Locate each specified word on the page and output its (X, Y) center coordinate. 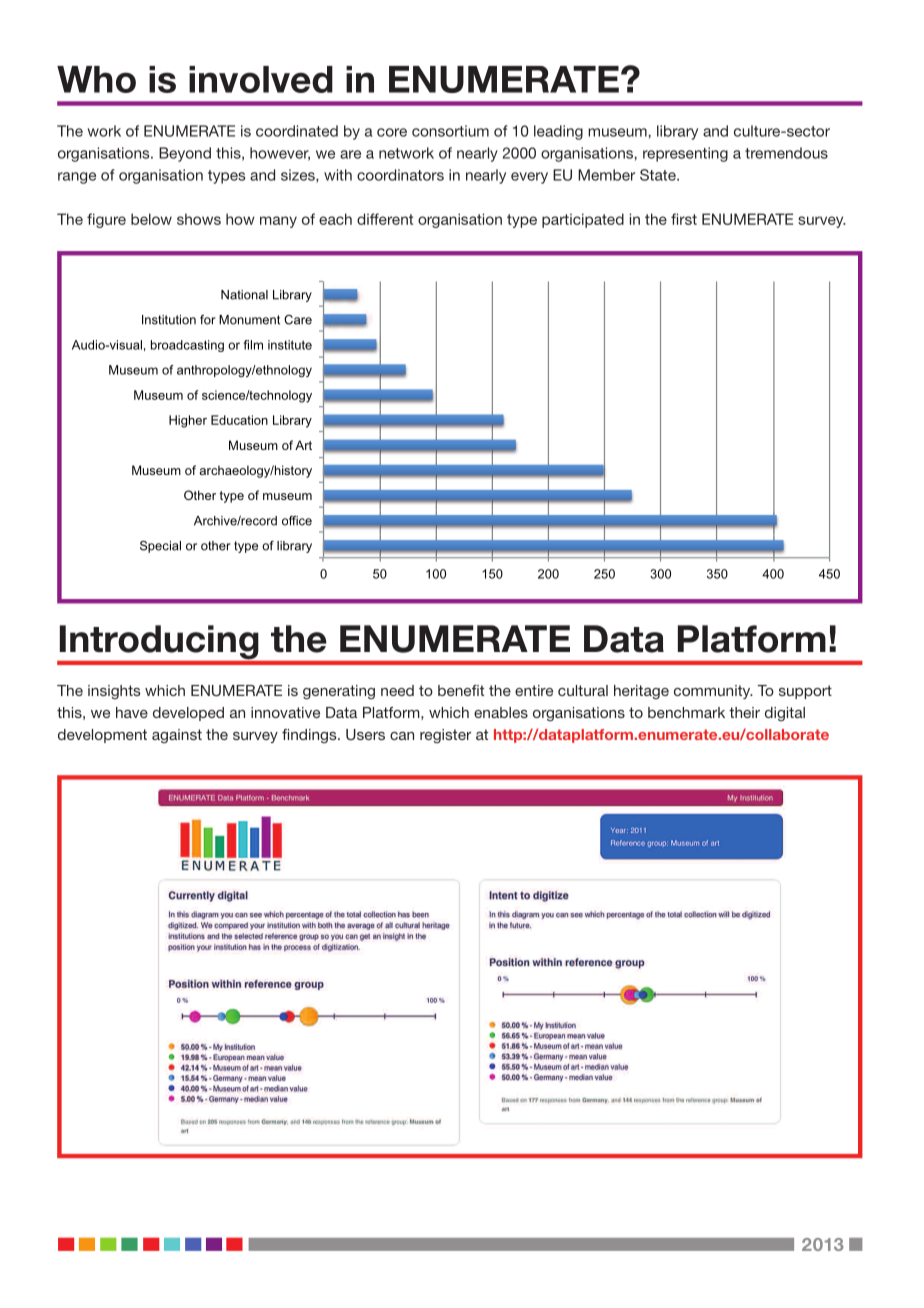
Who (96, 79)
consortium (450, 131)
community (713, 692)
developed (188, 714)
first (684, 219)
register (445, 736)
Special (160, 546)
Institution (169, 320)
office (297, 521)
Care (298, 320)
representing (685, 154)
